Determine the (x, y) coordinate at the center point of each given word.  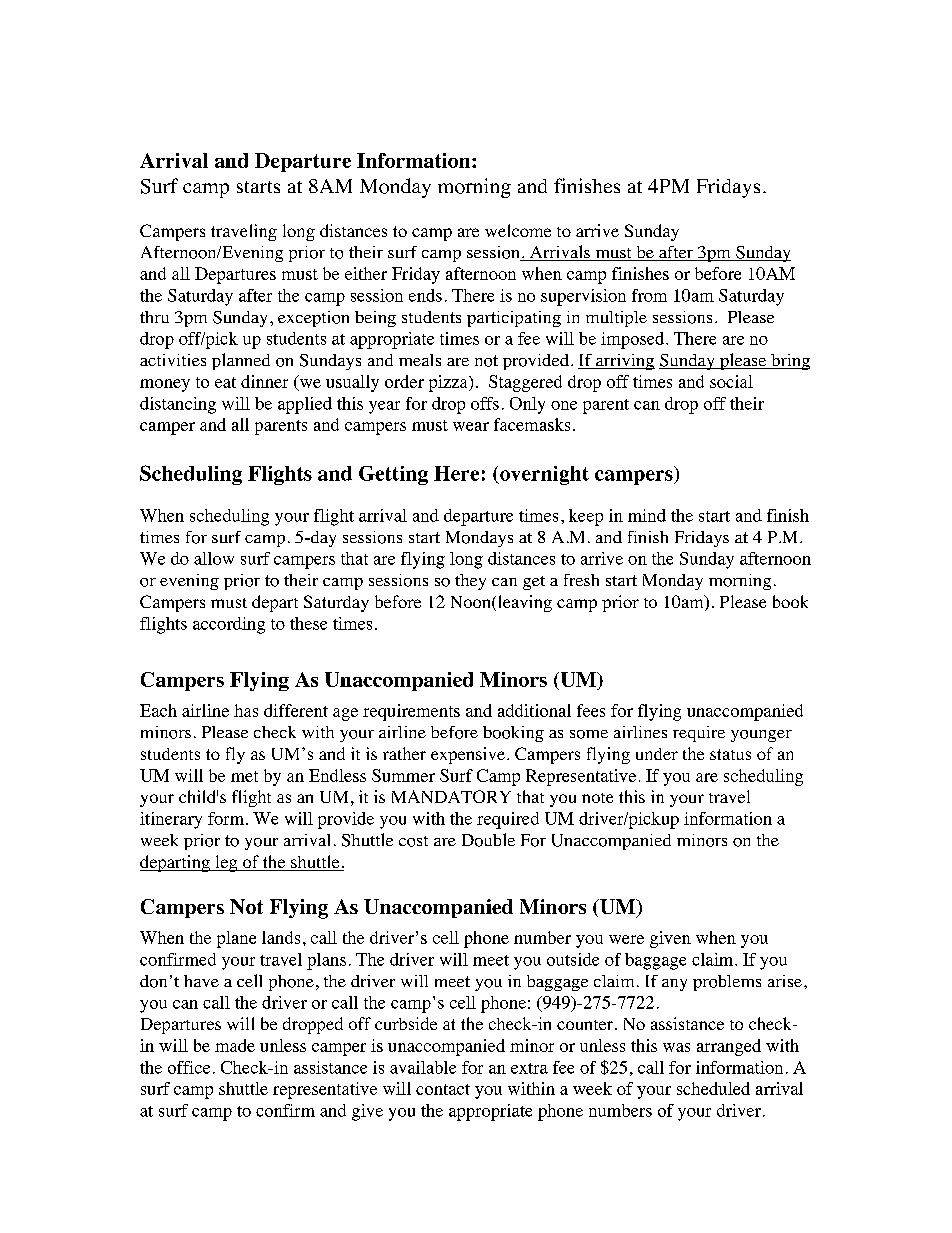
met (244, 776)
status (730, 754)
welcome (518, 230)
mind (647, 515)
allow (214, 558)
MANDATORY (451, 796)
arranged (729, 1047)
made (235, 1045)
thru (154, 317)
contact (443, 1089)
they (470, 582)
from (649, 295)
